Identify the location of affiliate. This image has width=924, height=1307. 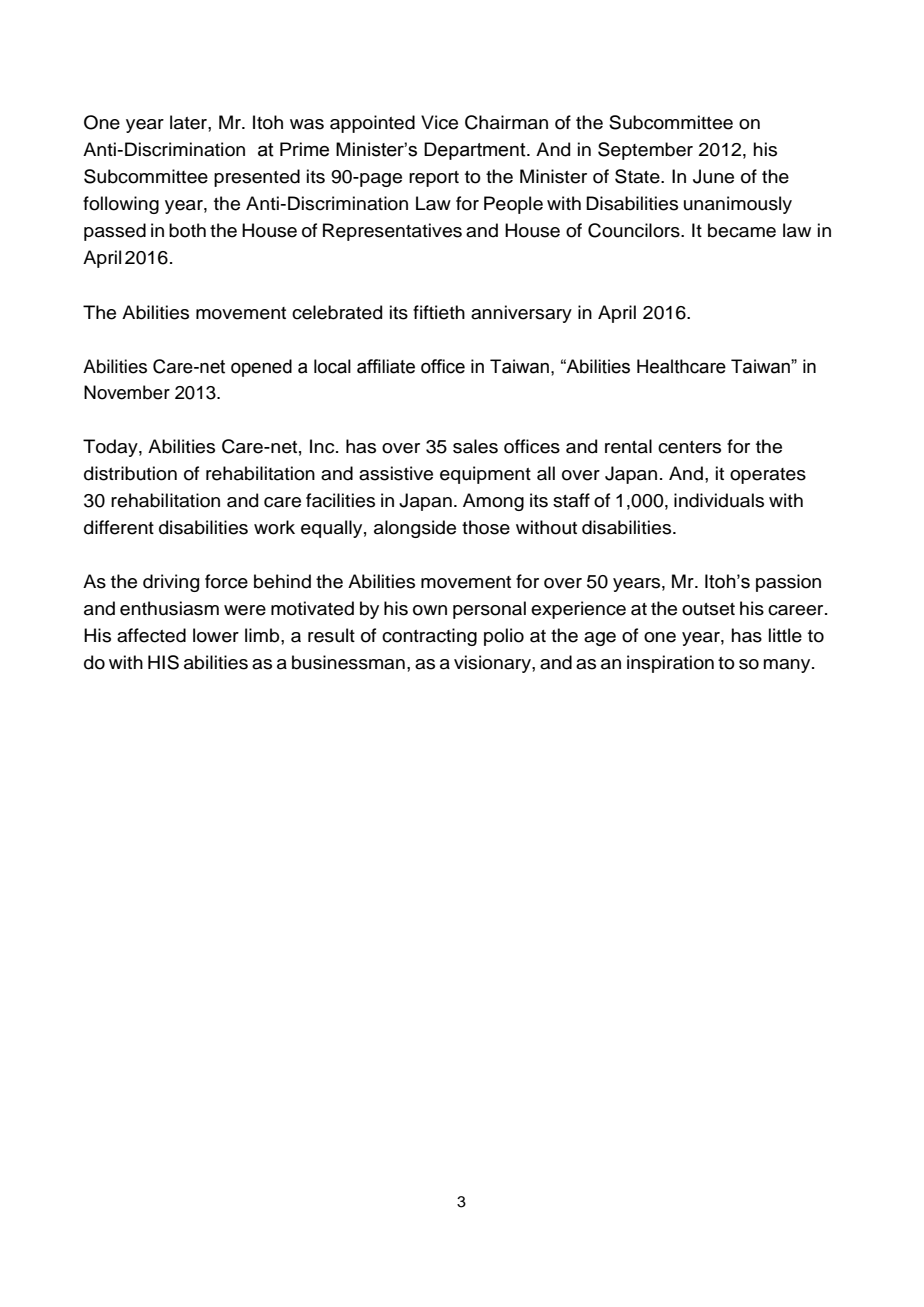
(386, 366).
